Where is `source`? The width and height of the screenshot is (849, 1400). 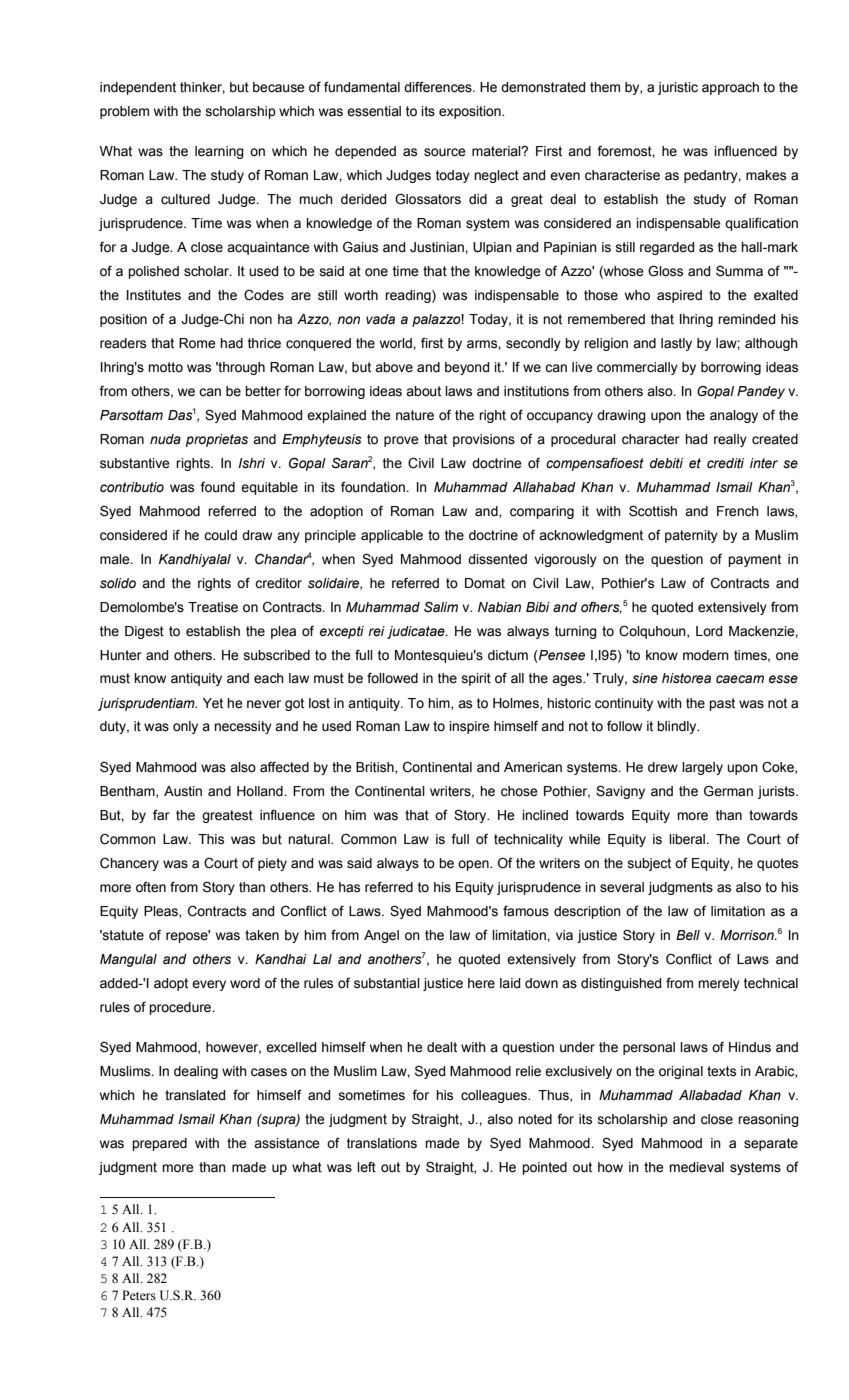 source is located at coordinates (445, 152).
